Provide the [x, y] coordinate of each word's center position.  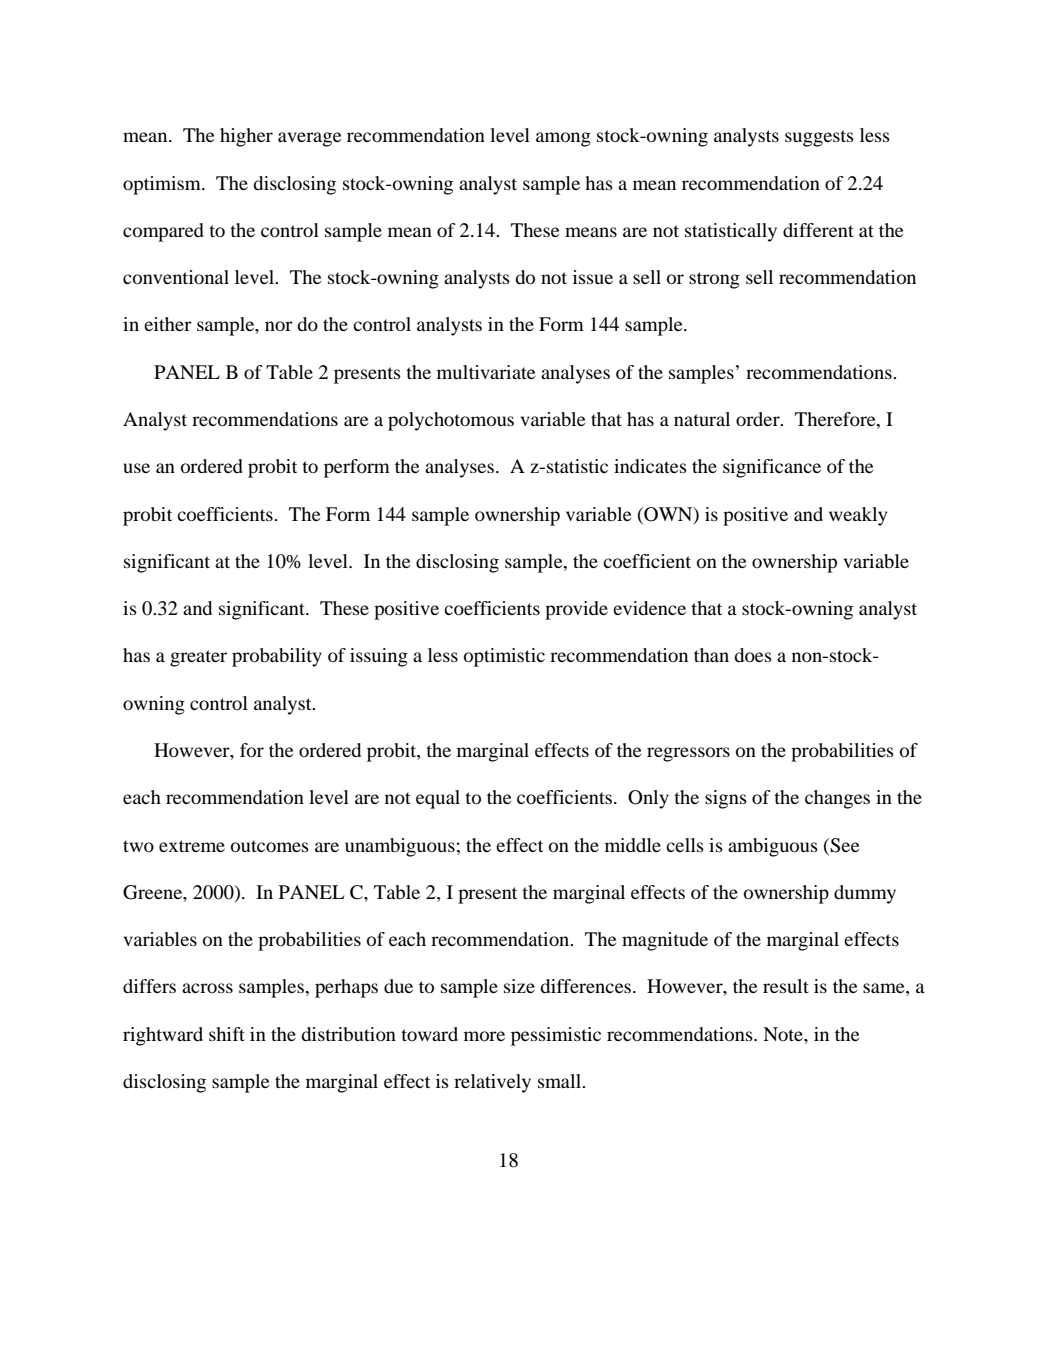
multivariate [486, 372]
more [484, 1036]
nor [279, 326]
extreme [192, 846]
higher [246, 137]
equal [438, 799]
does [753, 655]
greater [198, 658]
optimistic [504, 657]
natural [702, 419]
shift [227, 1034]
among [563, 139]
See [844, 845]
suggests [819, 138]
